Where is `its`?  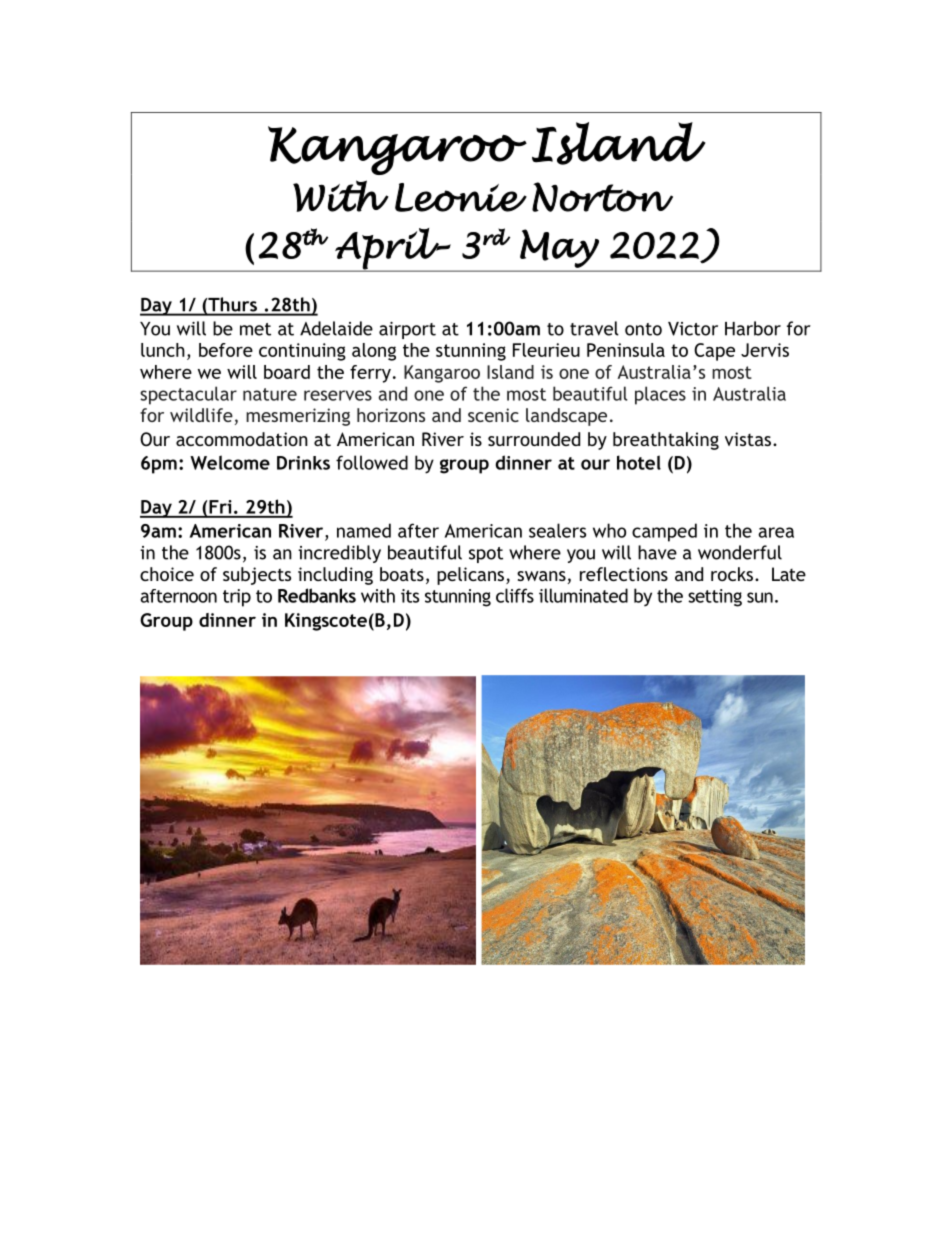
its is located at coordinates (410, 596).
